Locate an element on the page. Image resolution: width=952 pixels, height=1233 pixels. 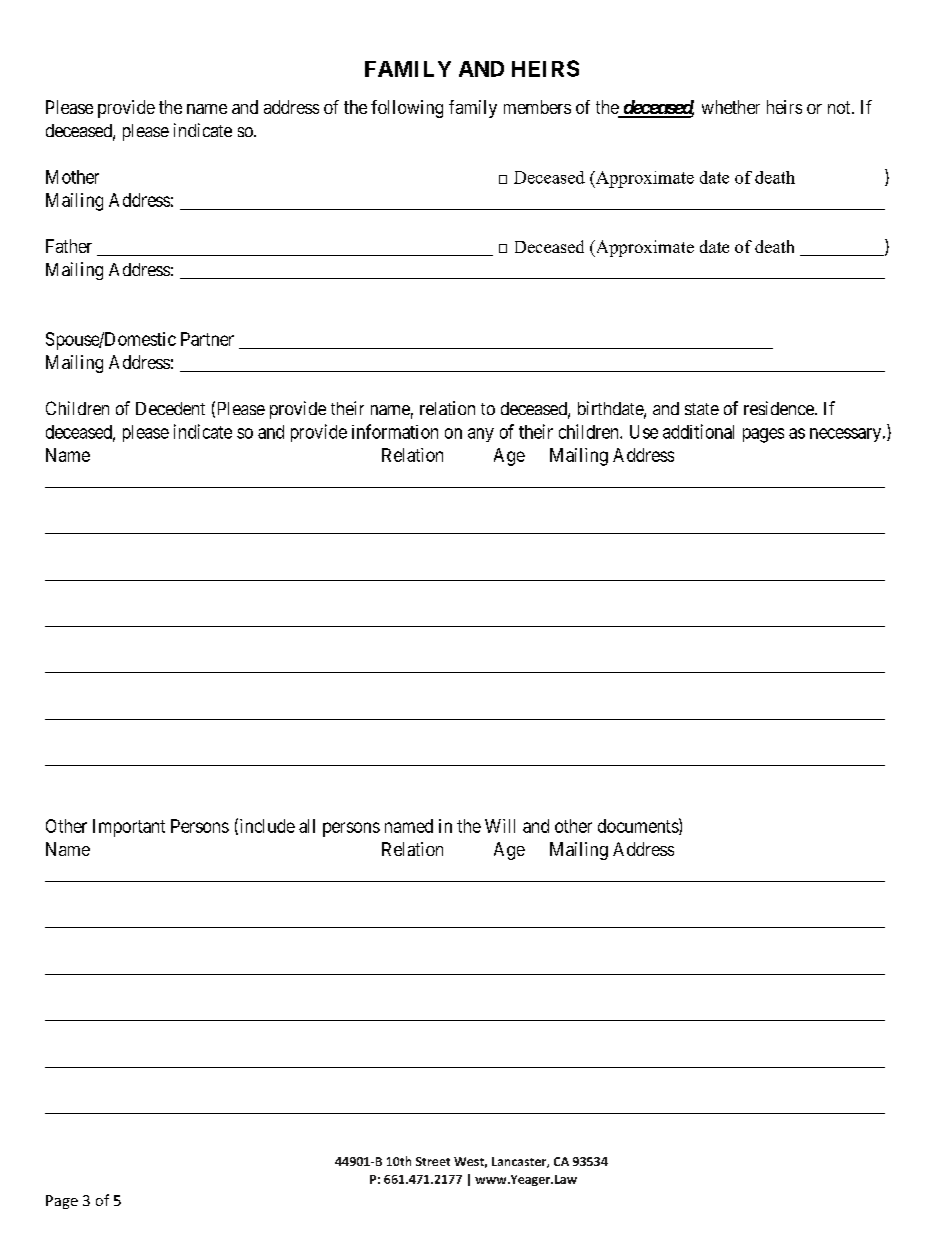
following is located at coordinates (407, 109).
